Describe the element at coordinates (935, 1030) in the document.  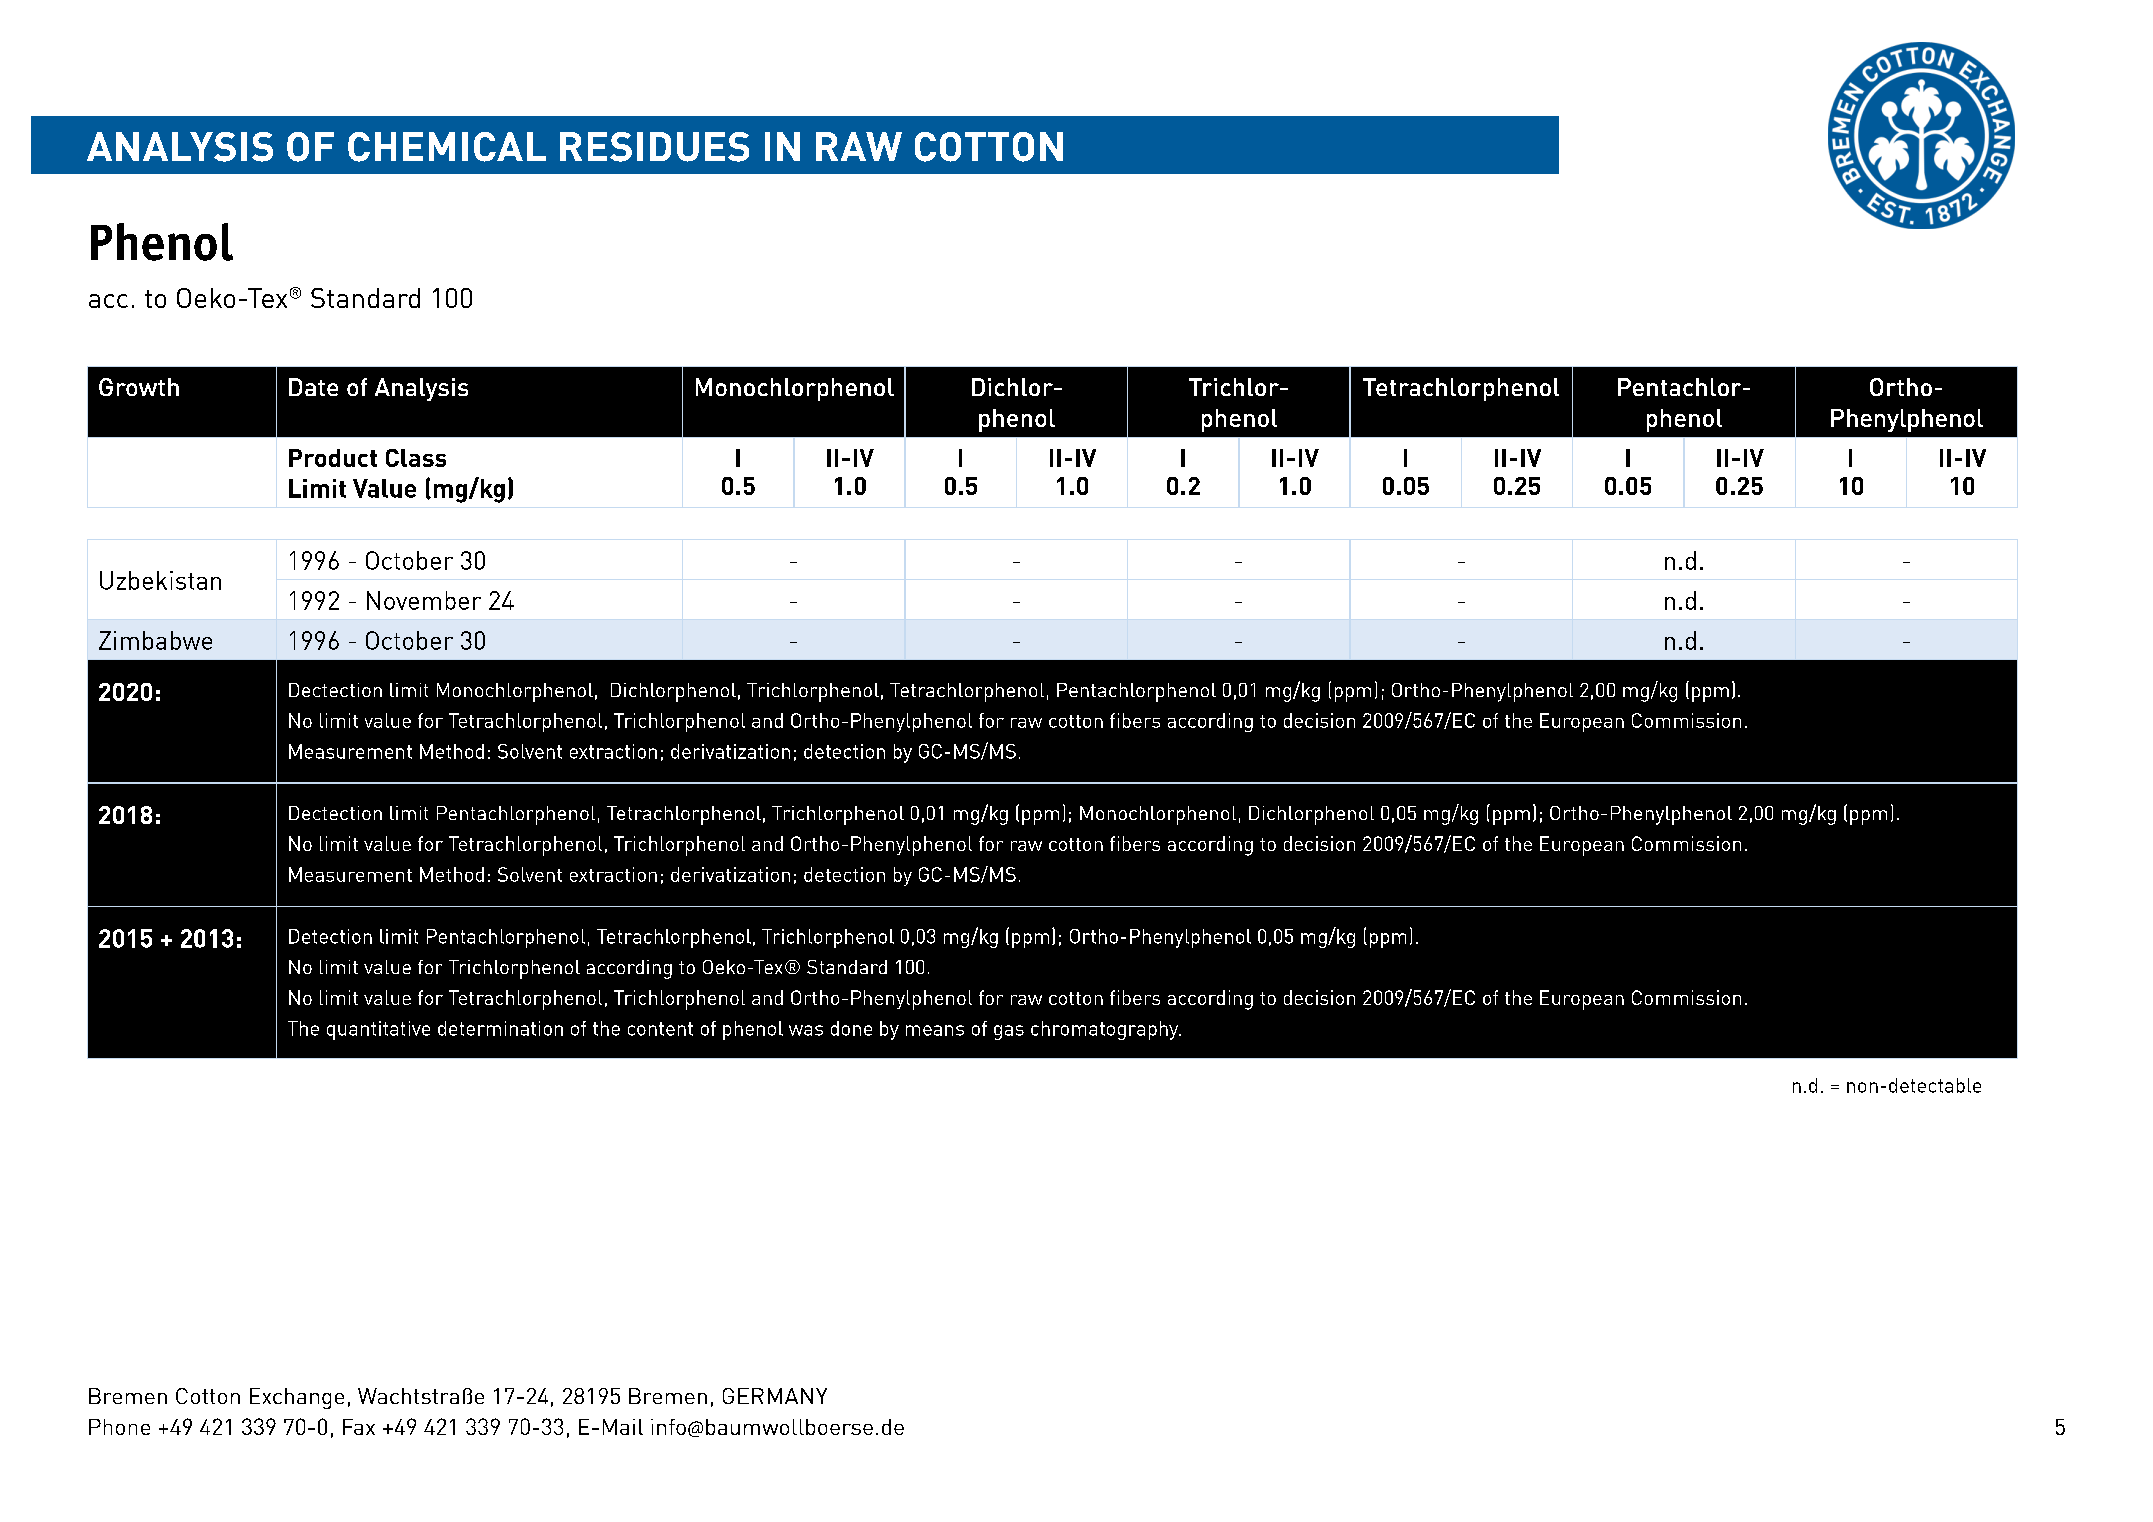
I see `means` at that location.
